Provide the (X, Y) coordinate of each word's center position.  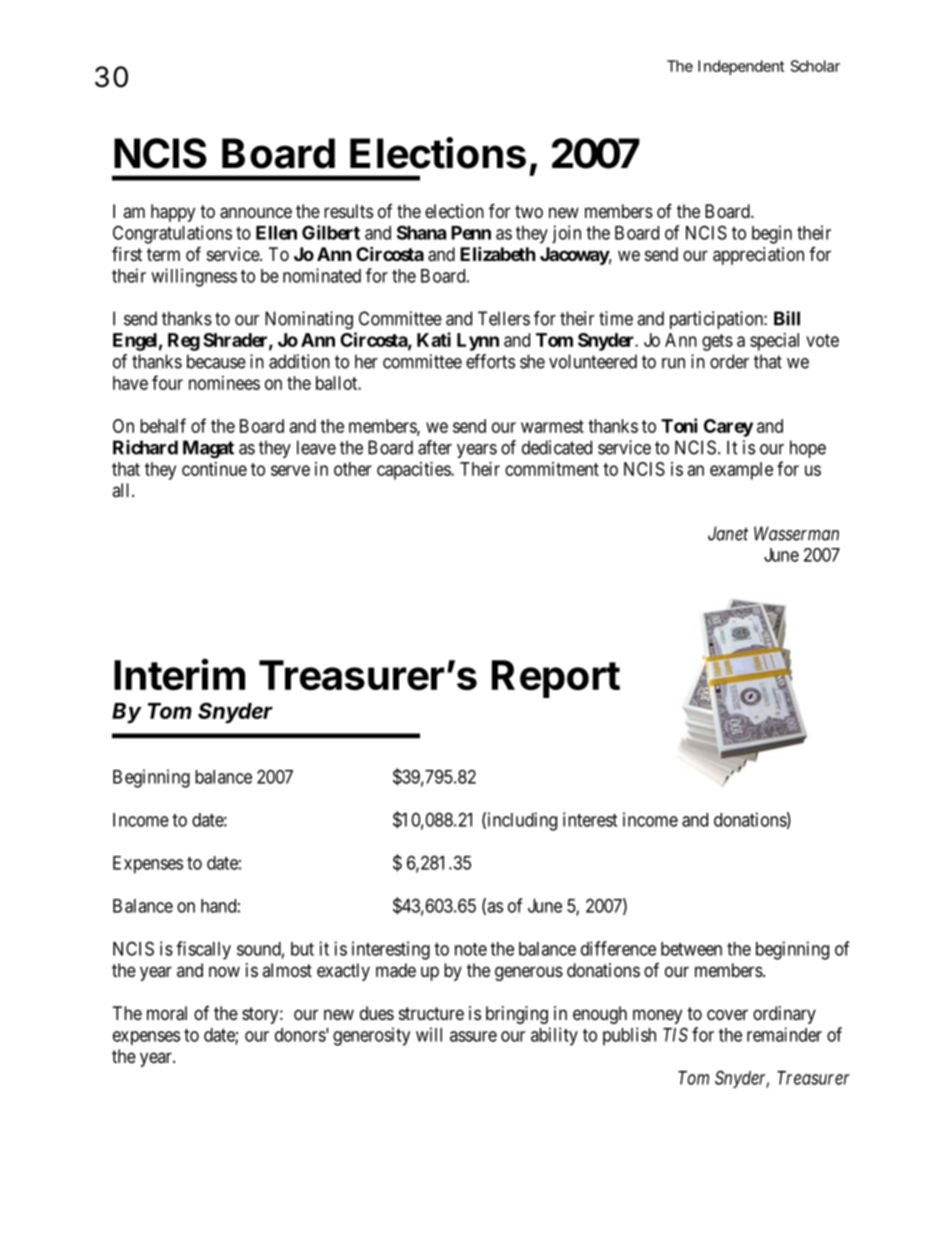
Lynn (478, 342)
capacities (414, 471)
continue (214, 469)
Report (556, 679)
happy (173, 213)
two (529, 211)
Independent (741, 67)
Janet (728, 533)
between (691, 949)
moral (167, 1013)
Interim (179, 674)
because (216, 361)
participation (717, 320)
